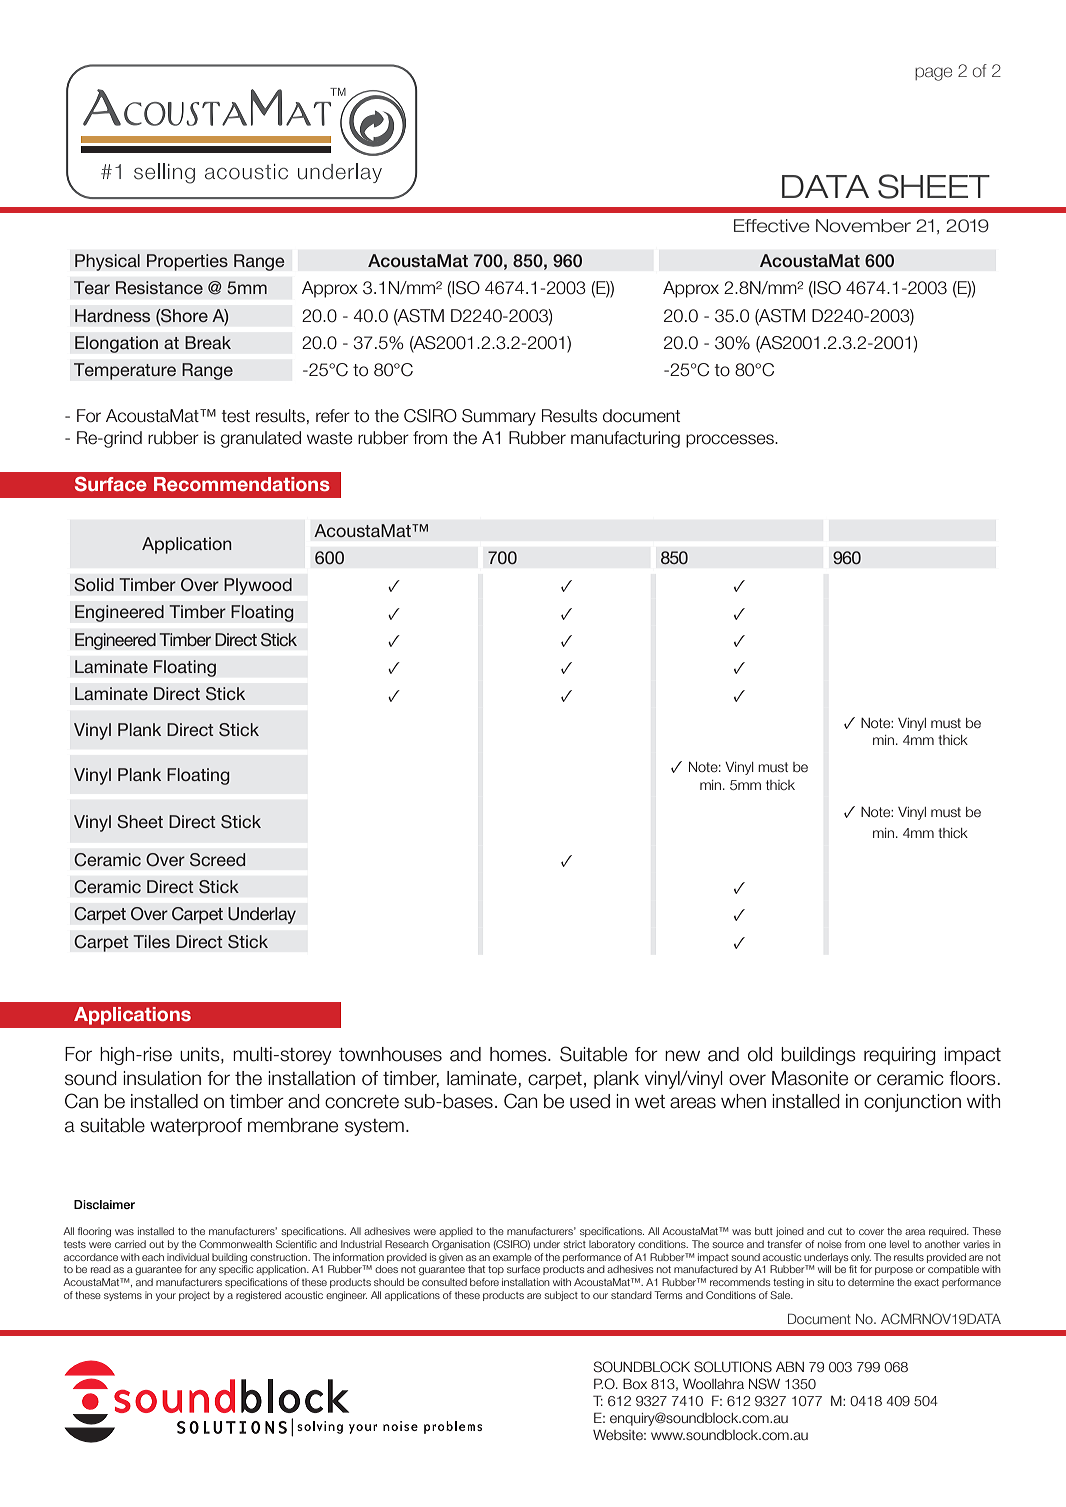 The height and width of the page is (1507, 1066). I want to click on page, so click(933, 74).
